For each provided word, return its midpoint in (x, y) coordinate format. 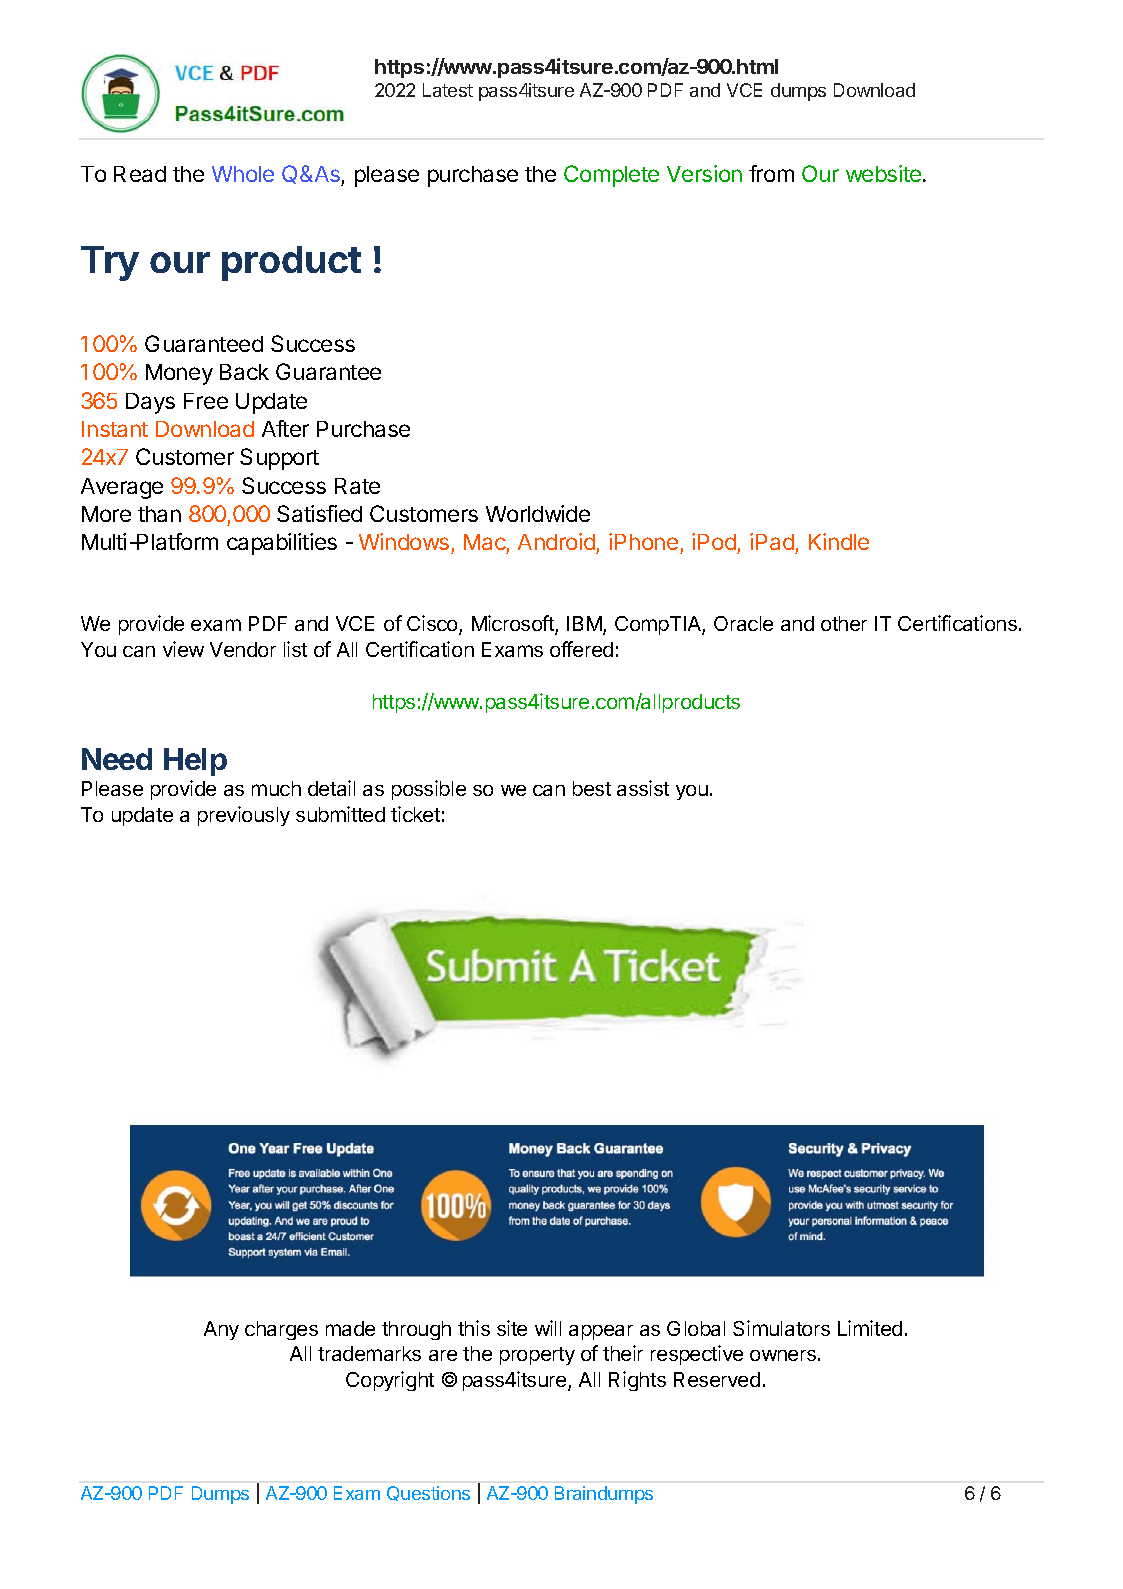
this (474, 1328)
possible (429, 790)
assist (643, 788)
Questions (428, 1493)
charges (281, 1330)
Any (221, 1330)
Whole (243, 174)
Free (206, 401)
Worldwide (538, 513)
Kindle (839, 541)
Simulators (781, 1328)
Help (195, 762)
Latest (448, 90)
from (771, 173)
